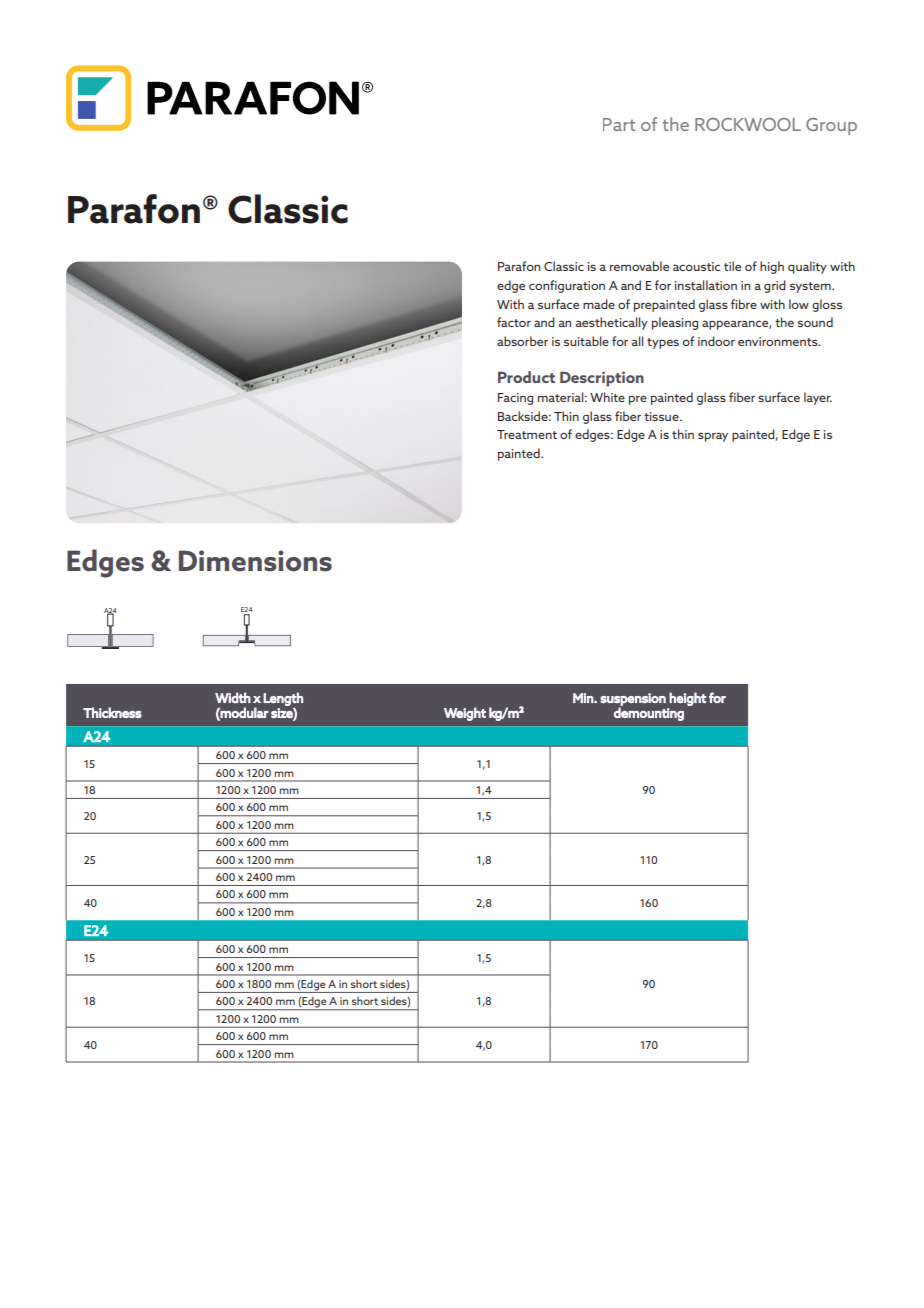 This image has width=924, height=1308. I want to click on Weight, so click(465, 714).
